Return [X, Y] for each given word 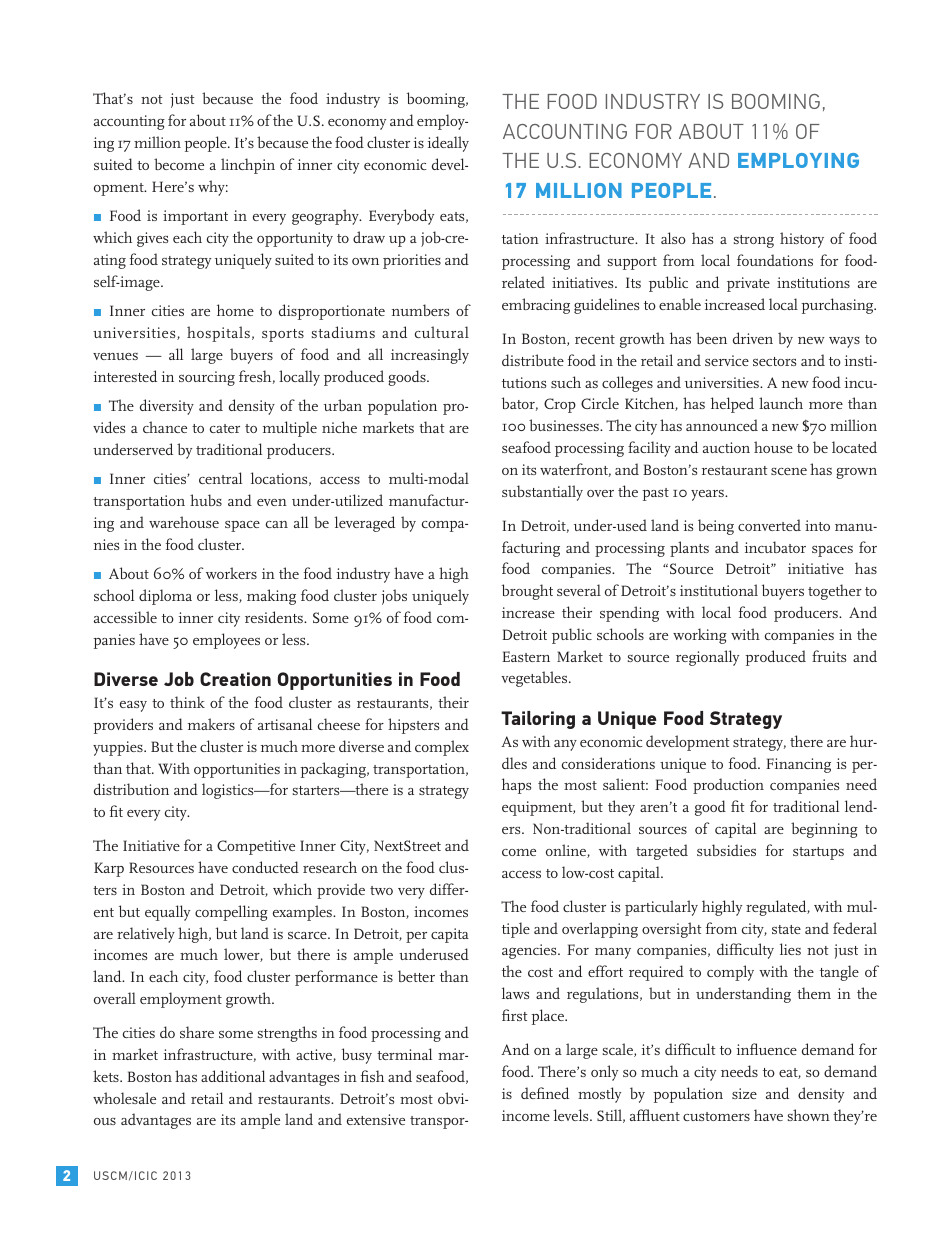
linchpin [248, 166]
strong [754, 241]
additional [233, 1076]
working [700, 636]
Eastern [526, 656]
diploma [165, 597]
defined [545, 1093]
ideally [448, 144]
